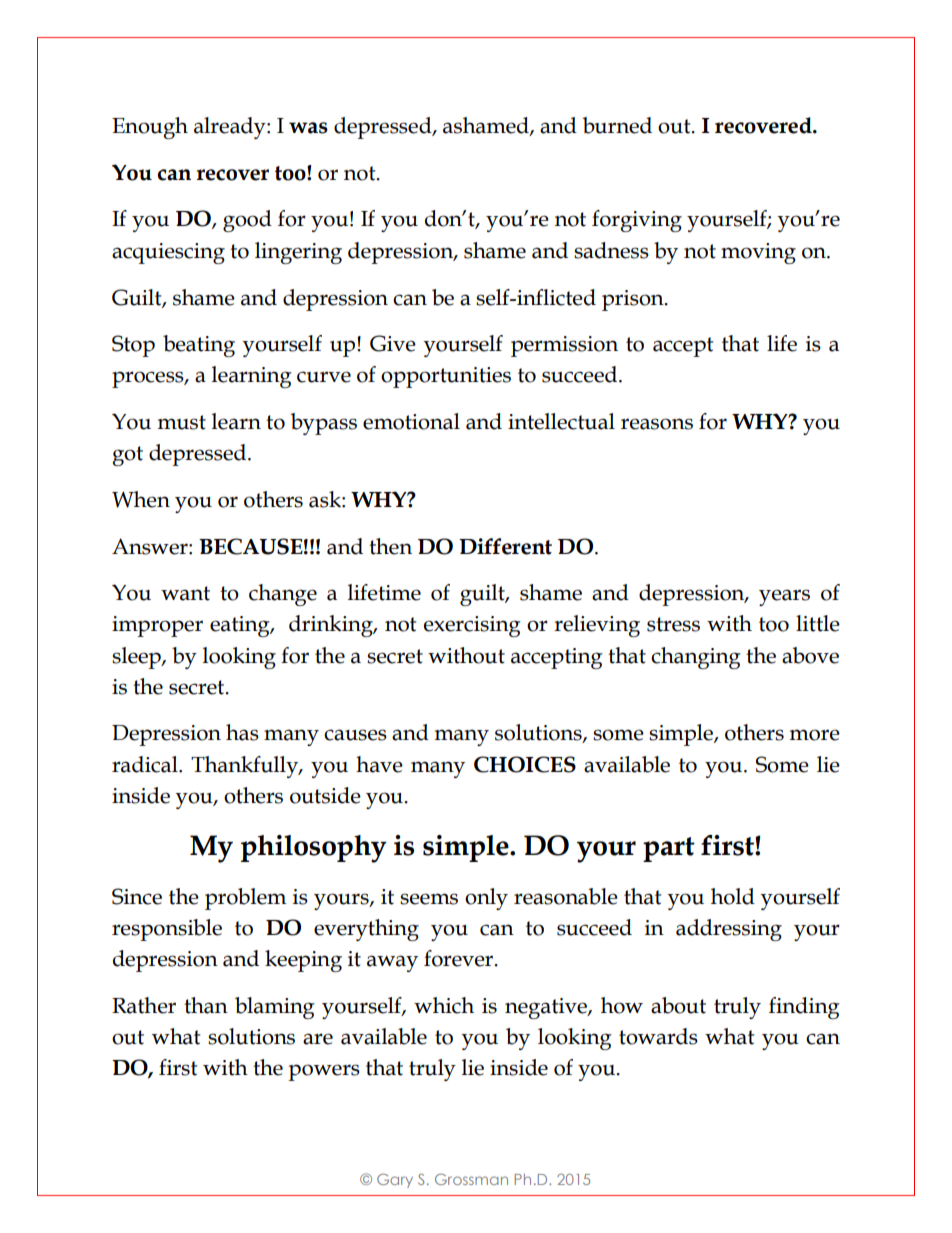 The width and height of the document is (952, 1233). I want to click on radical, so click(146, 764).
